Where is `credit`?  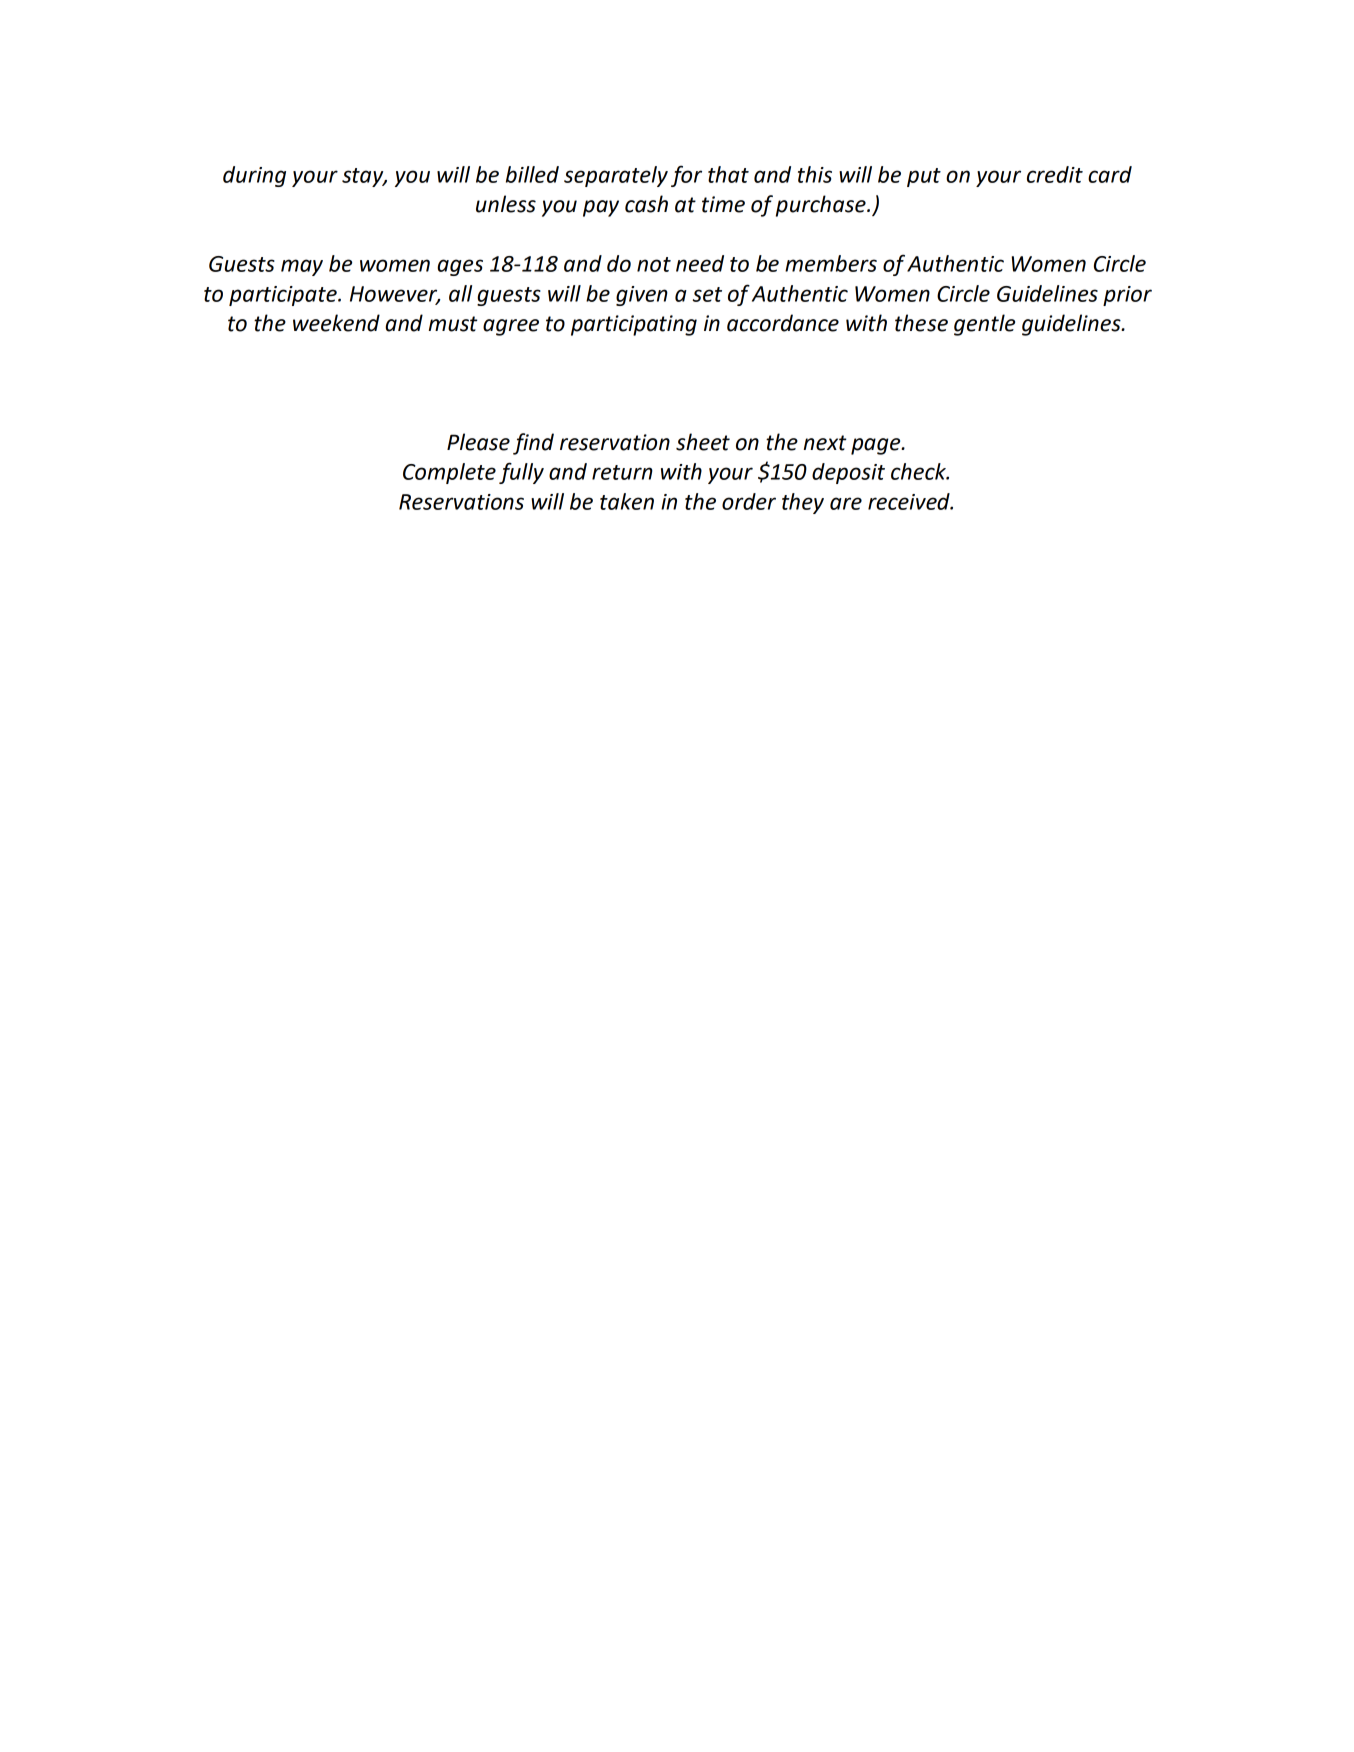 credit is located at coordinates (1055, 174).
